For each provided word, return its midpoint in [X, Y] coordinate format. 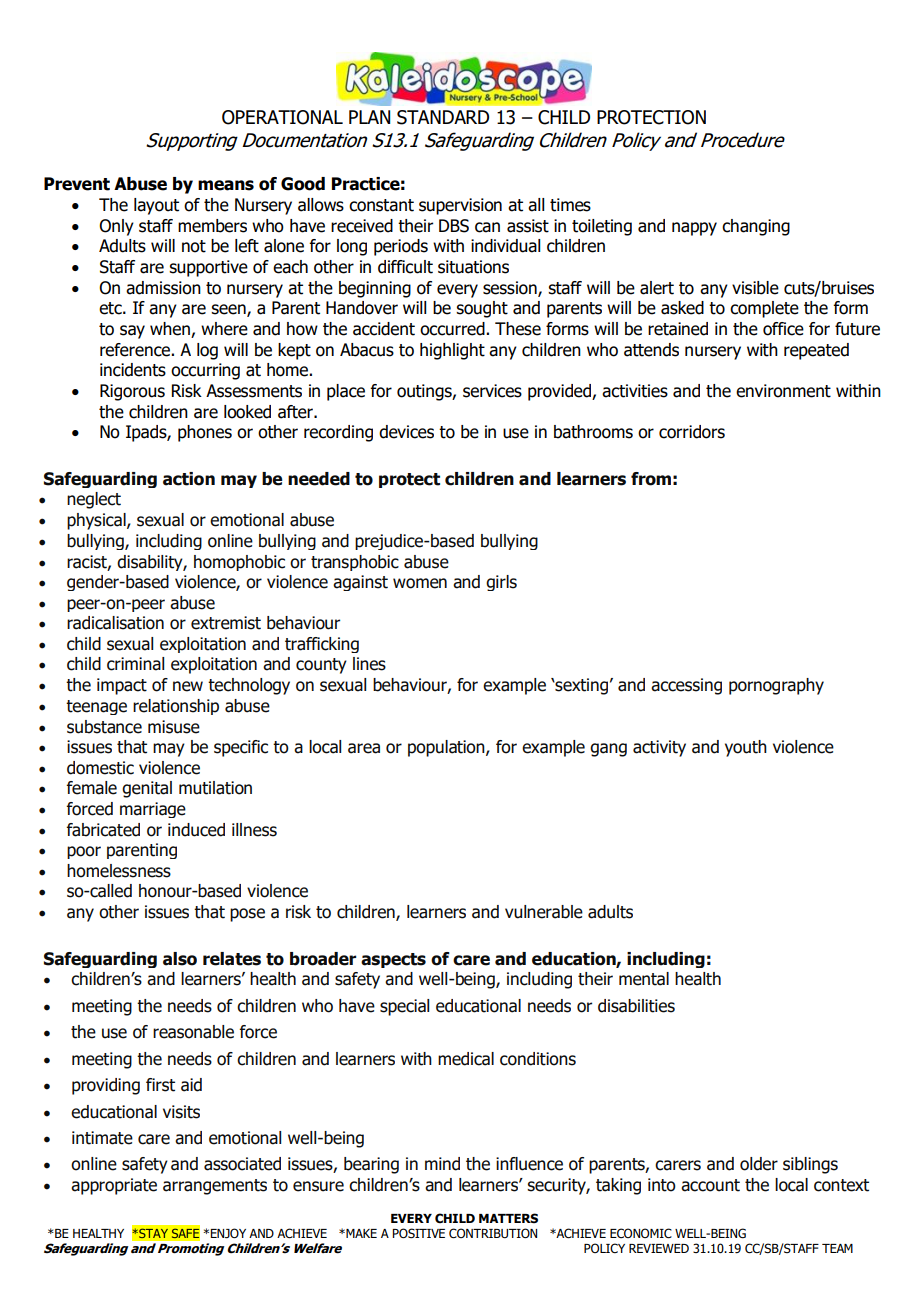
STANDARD [443, 117]
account [710, 1185]
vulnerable [544, 912]
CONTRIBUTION [493, 1233]
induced [196, 830]
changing [756, 227]
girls [501, 583]
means [226, 185]
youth [746, 748]
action [189, 479]
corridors [692, 432]
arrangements [215, 1187]
